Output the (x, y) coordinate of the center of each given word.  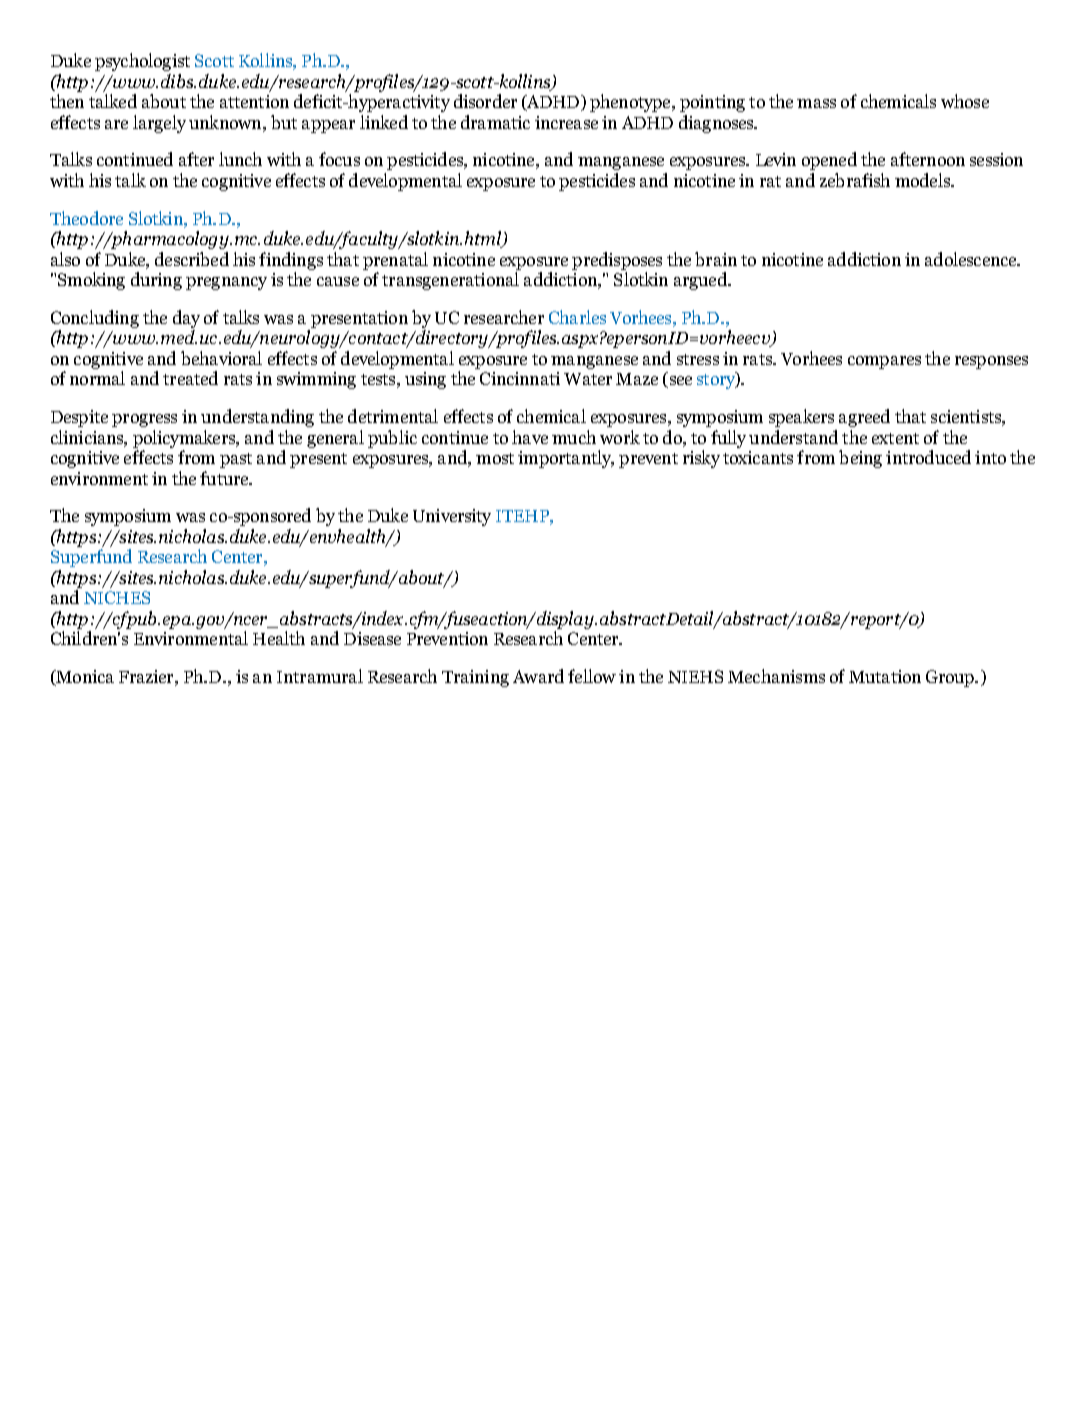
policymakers (185, 440)
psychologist (142, 62)
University (452, 517)
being (860, 459)
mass (816, 103)
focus (339, 159)
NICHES (117, 597)
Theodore (86, 218)
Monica (84, 678)
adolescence (972, 259)
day (186, 320)
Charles (577, 317)
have (530, 437)
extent (895, 438)
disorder (485, 101)
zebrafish (855, 180)
